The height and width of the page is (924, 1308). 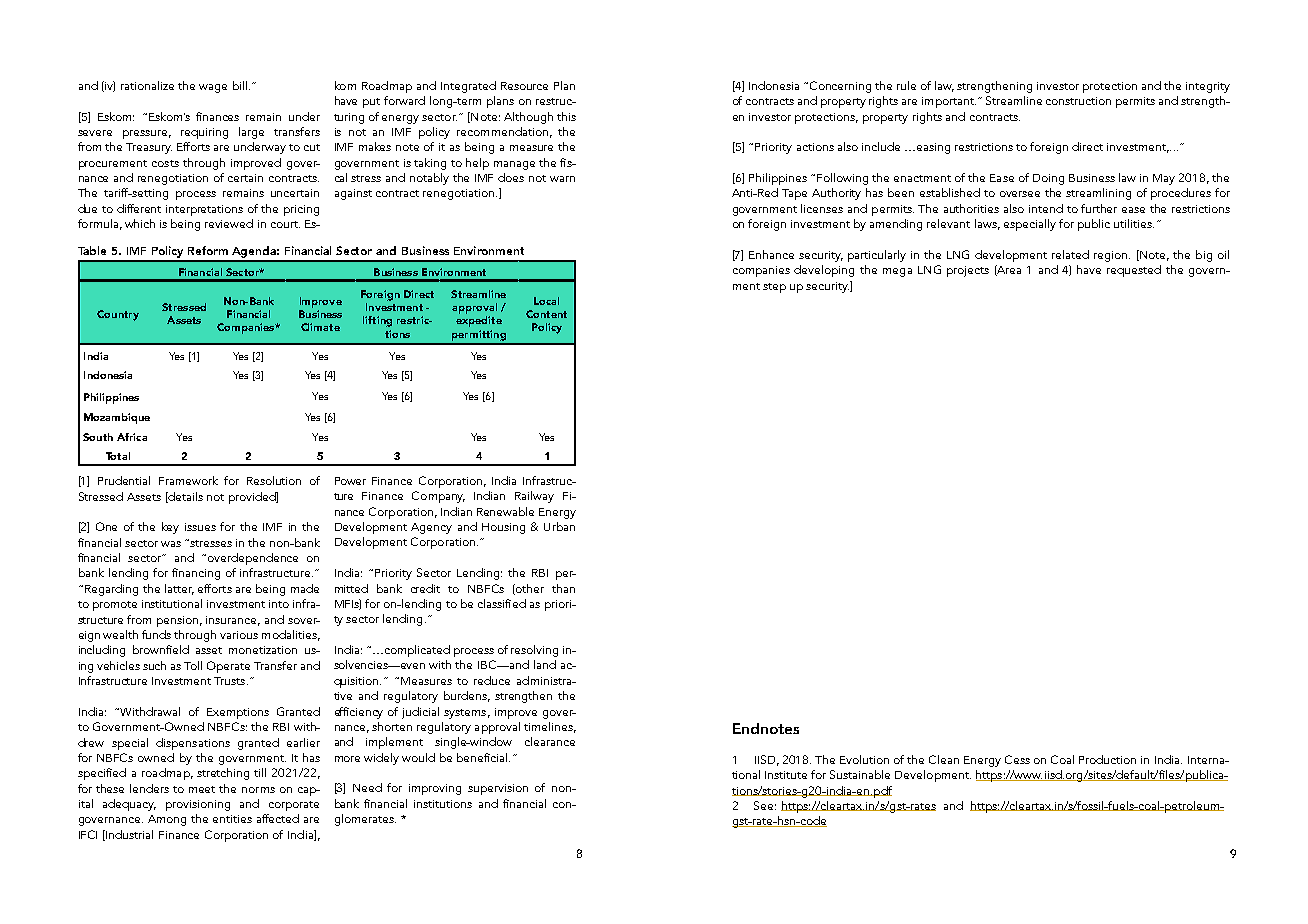 I want to click on Content, so click(x=546, y=314).
